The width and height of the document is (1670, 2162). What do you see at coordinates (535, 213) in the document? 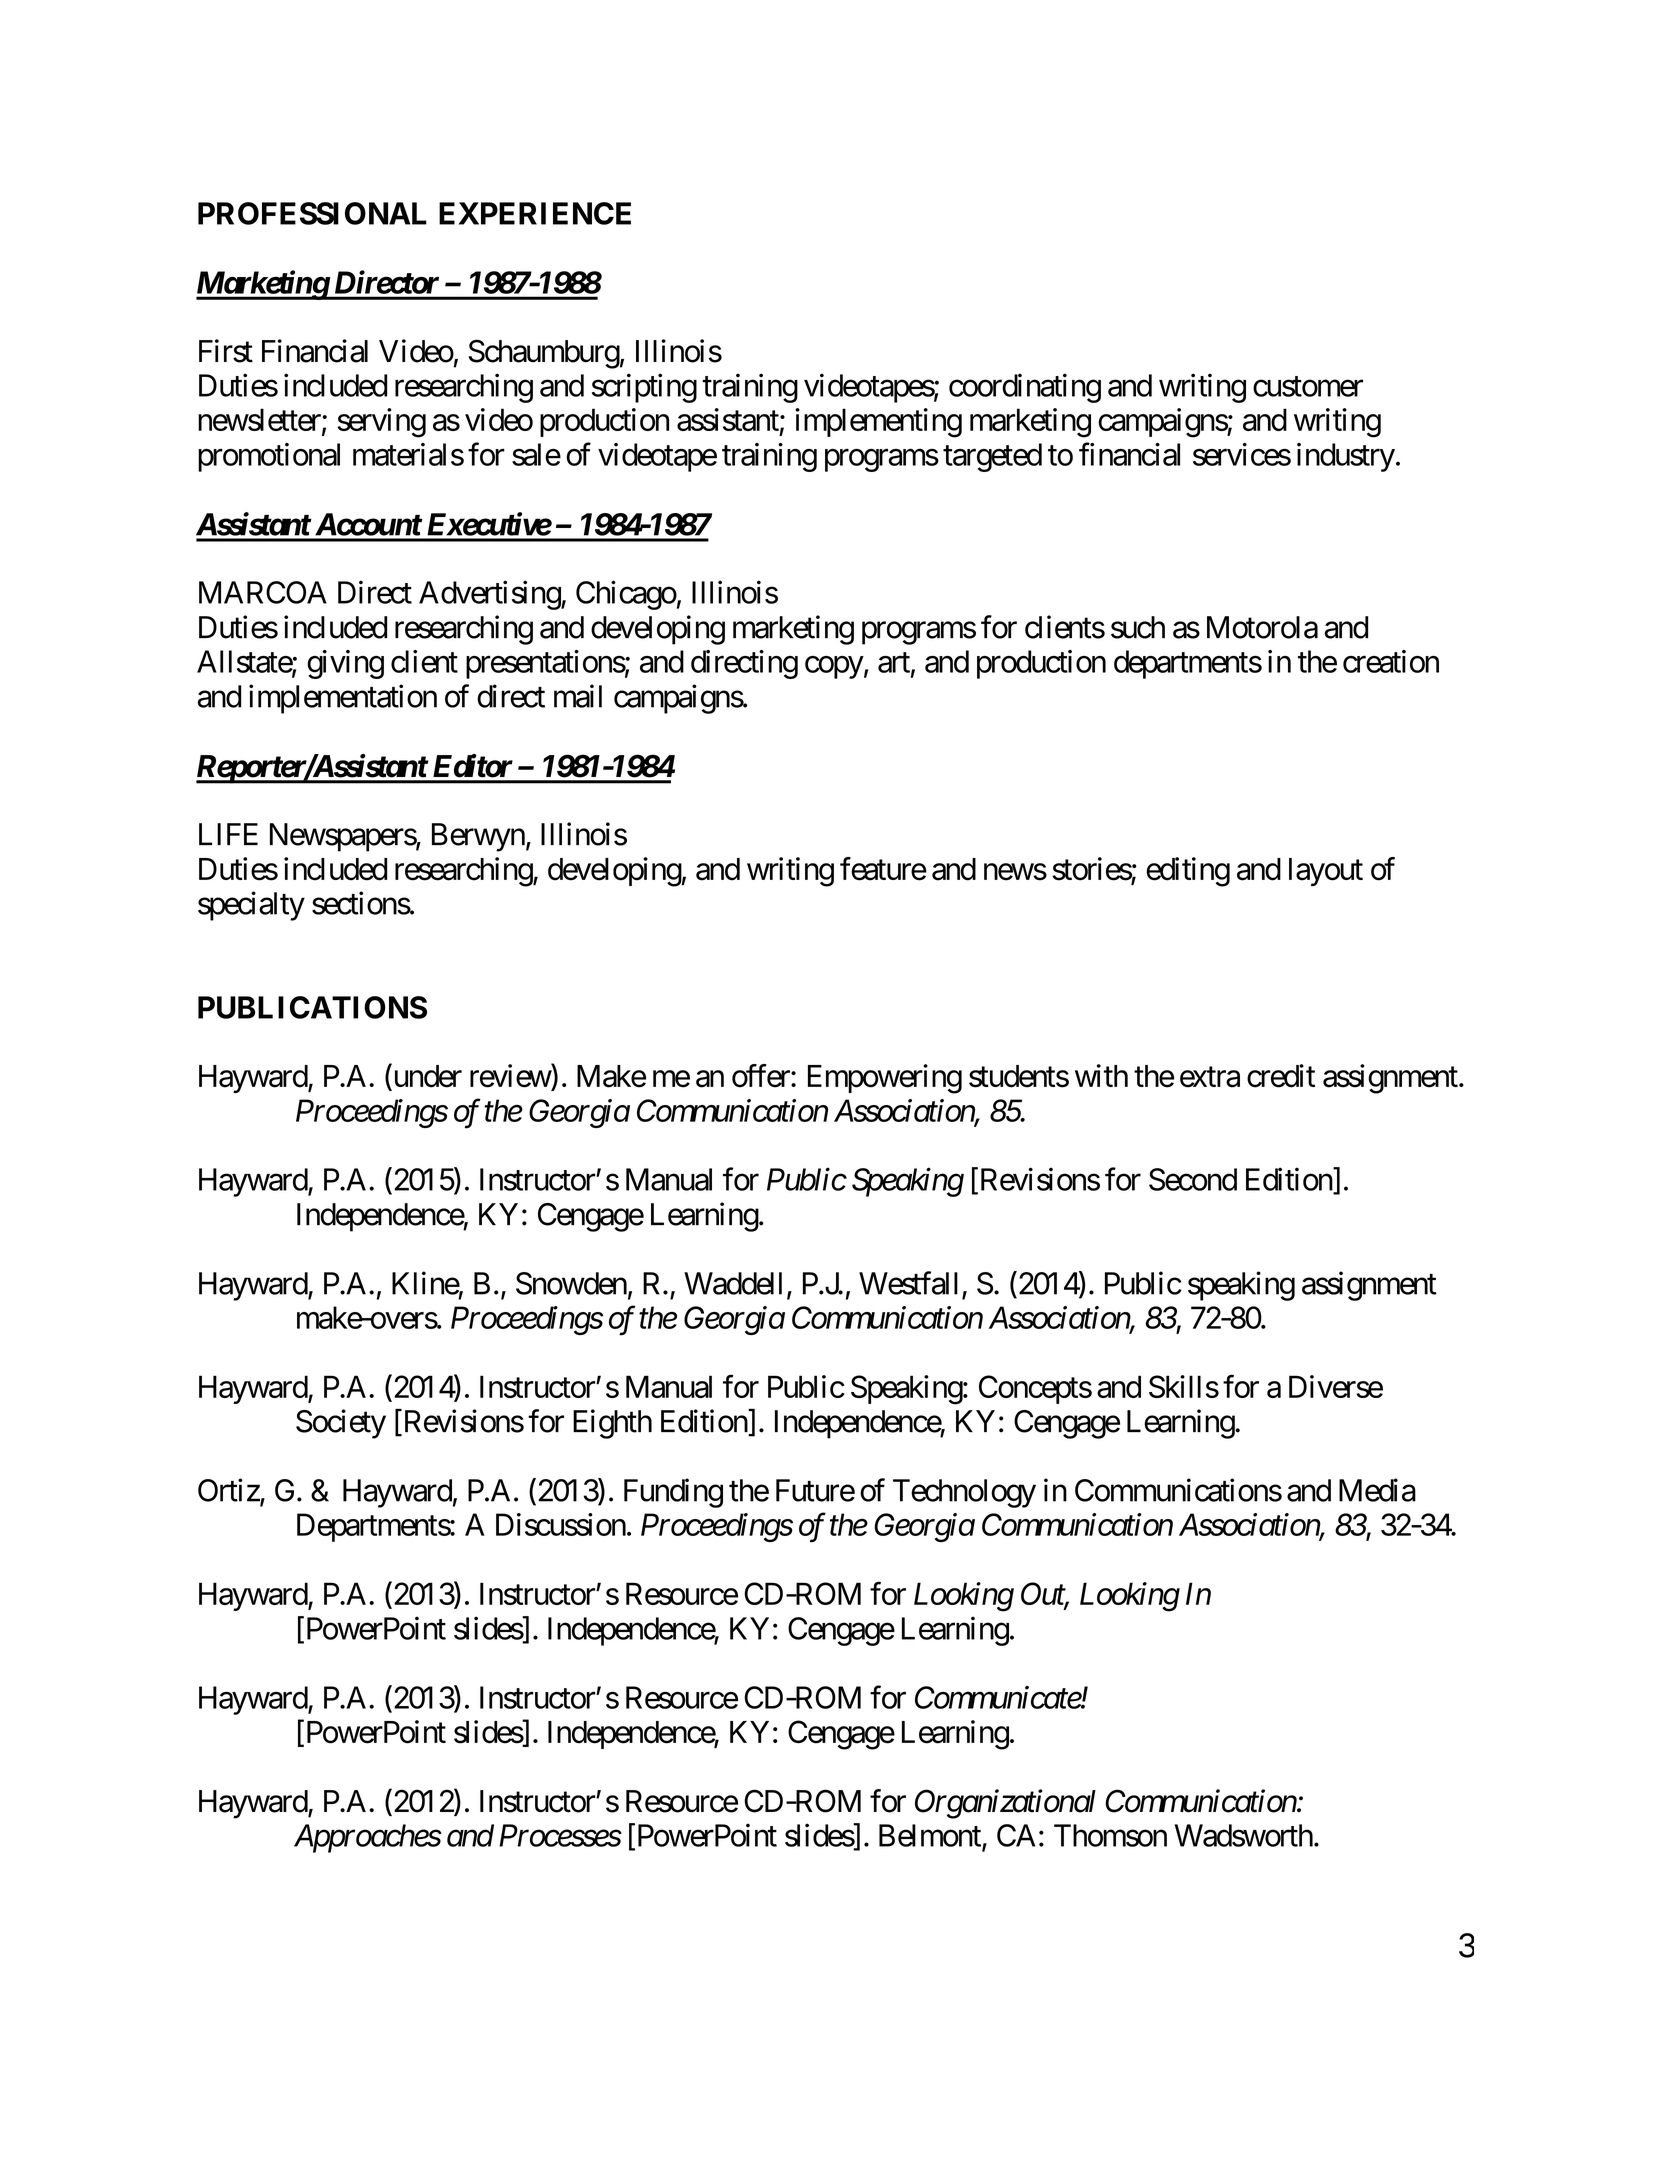
I see `EXPERIENCE` at bounding box center [535, 213].
